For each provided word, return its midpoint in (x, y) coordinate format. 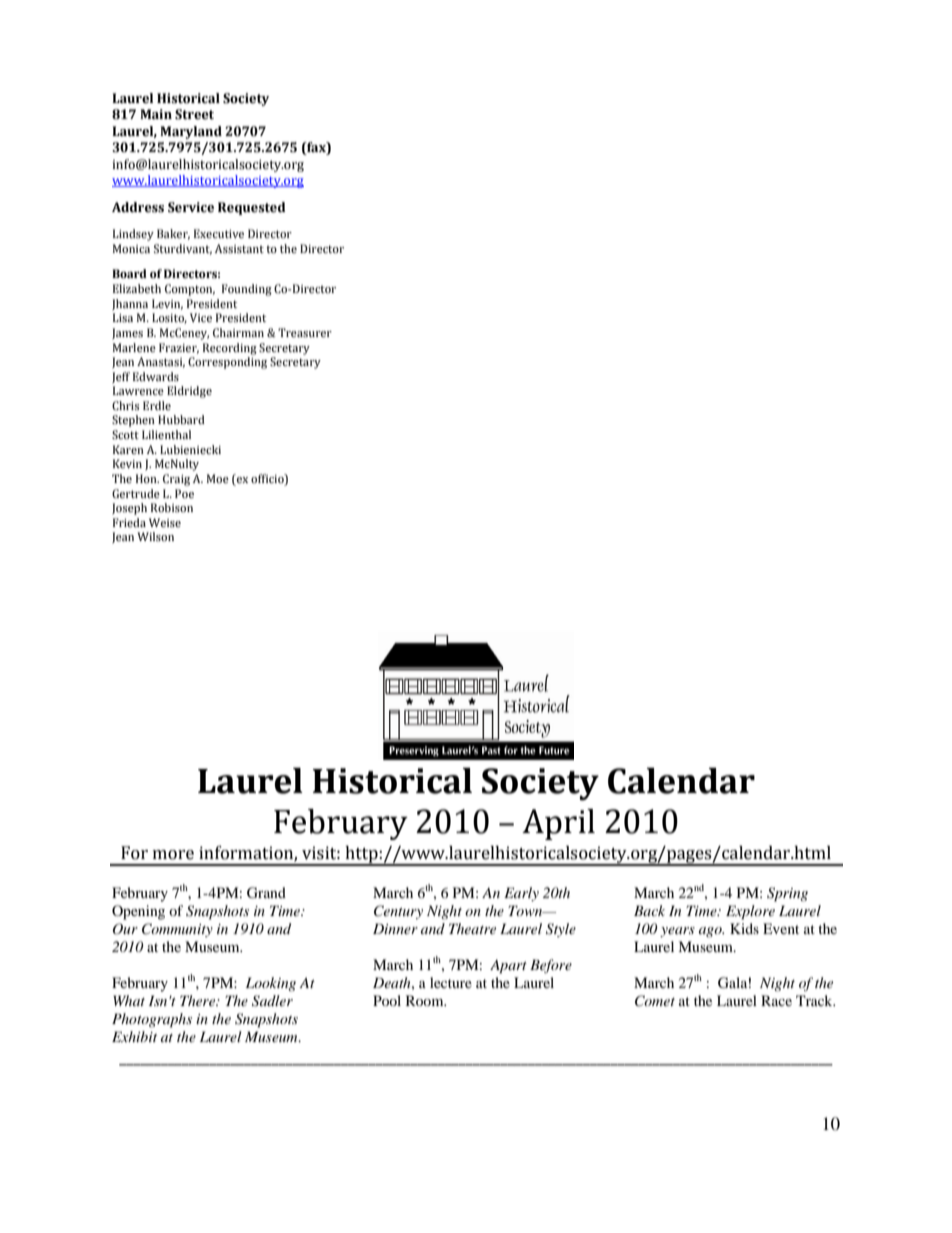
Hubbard (181, 419)
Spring (787, 894)
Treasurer (305, 332)
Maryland (191, 132)
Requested (252, 208)
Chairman (238, 333)
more (173, 855)
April (558, 824)
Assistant (239, 248)
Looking (271, 984)
